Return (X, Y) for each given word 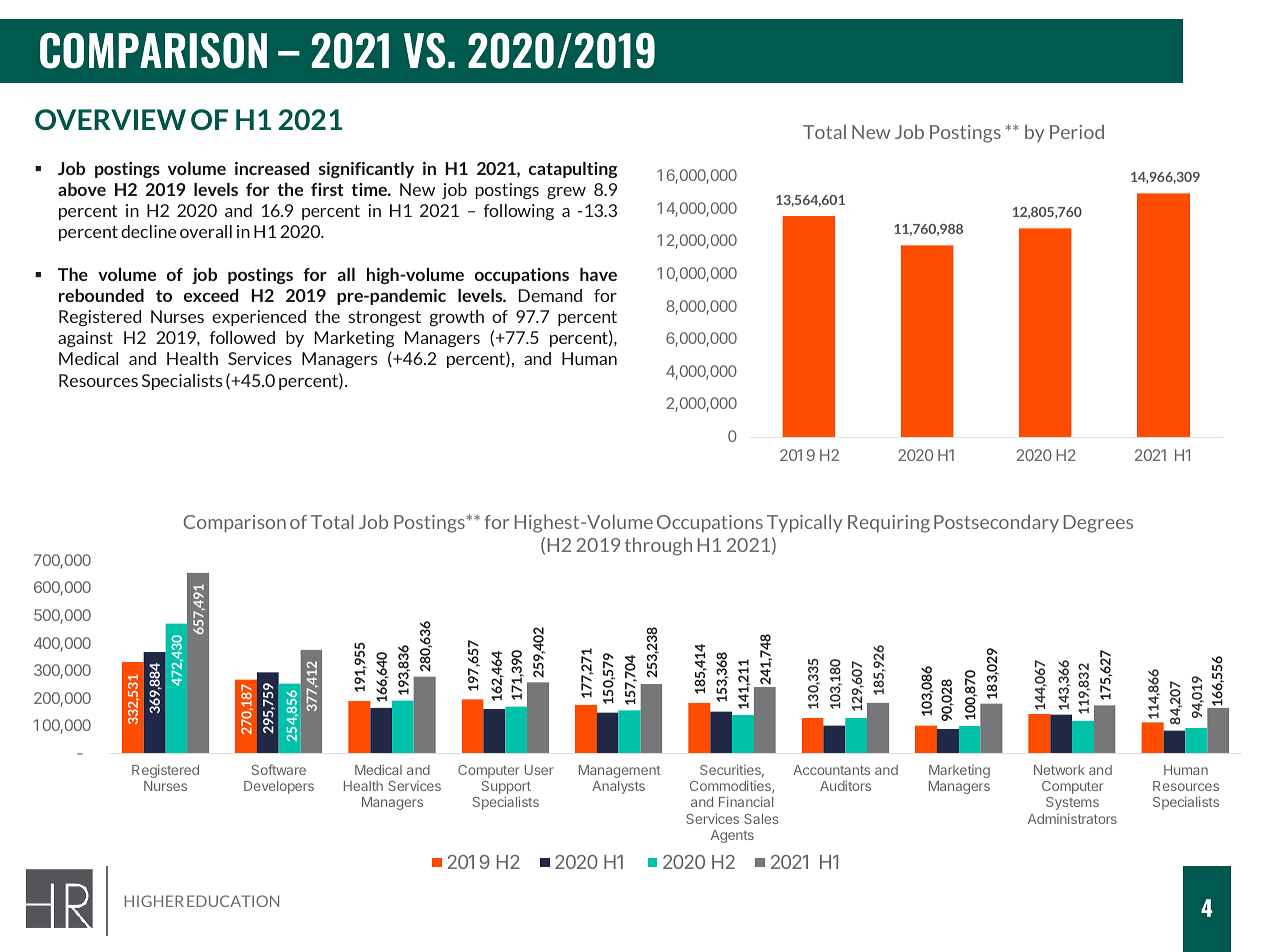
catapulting (573, 170)
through (658, 546)
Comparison (235, 524)
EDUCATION (233, 901)
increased (272, 168)
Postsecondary (996, 523)
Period (1077, 132)
